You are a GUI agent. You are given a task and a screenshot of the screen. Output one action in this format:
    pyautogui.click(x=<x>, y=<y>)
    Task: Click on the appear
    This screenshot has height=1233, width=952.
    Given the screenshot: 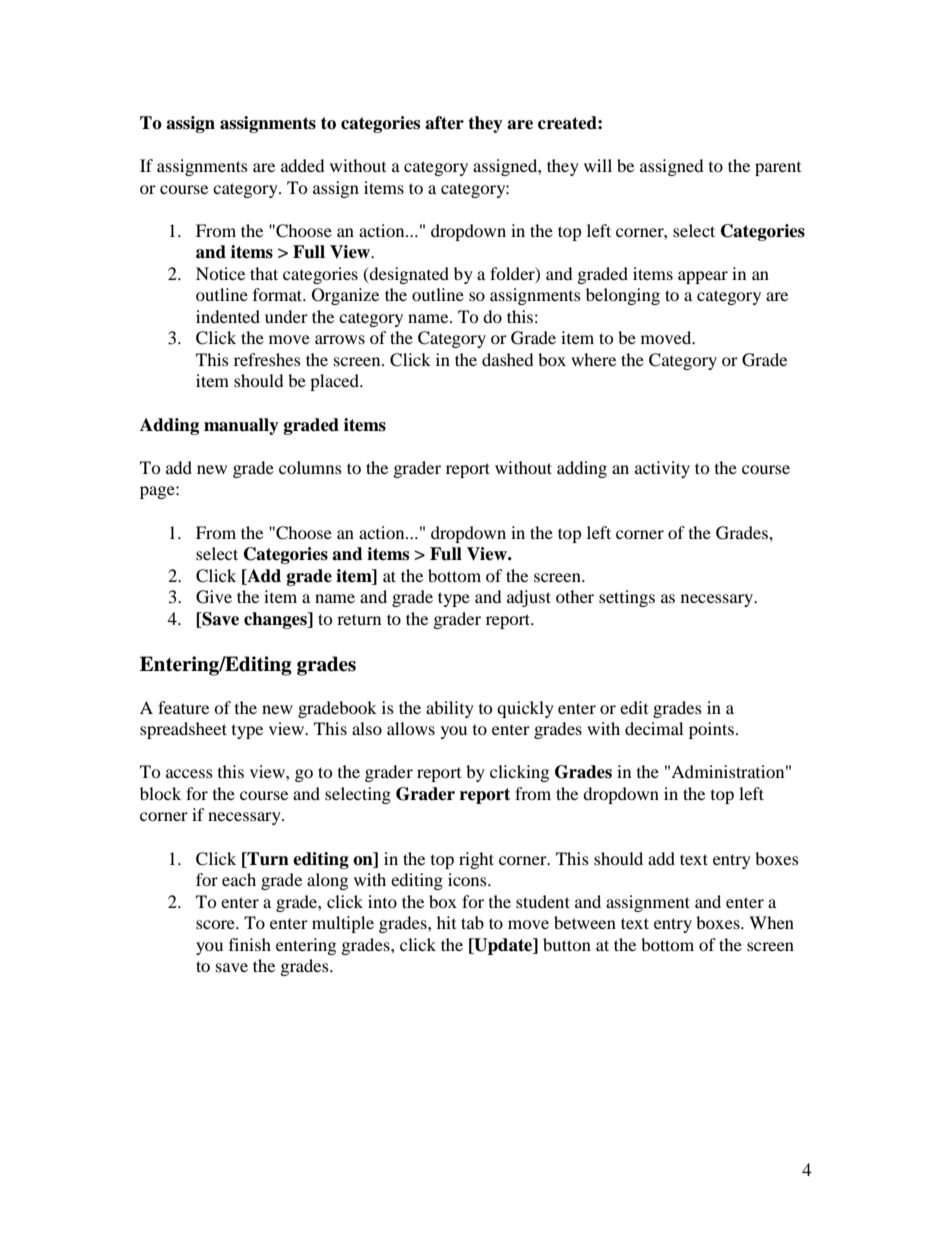 What is the action you would take?
    pyautogui.click(x=703, y=277)
